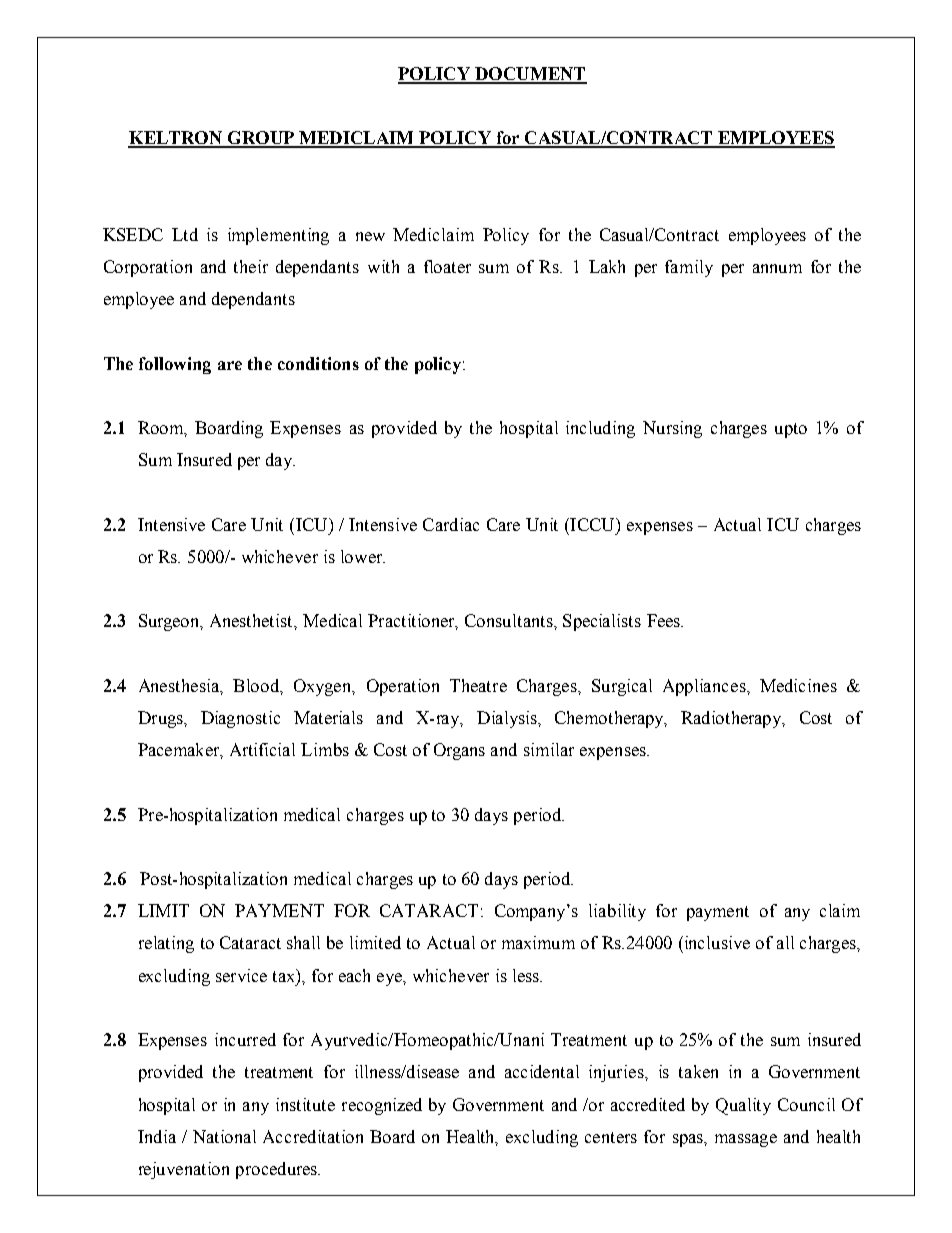  I want to click on GROUP, so click(260, 139).
